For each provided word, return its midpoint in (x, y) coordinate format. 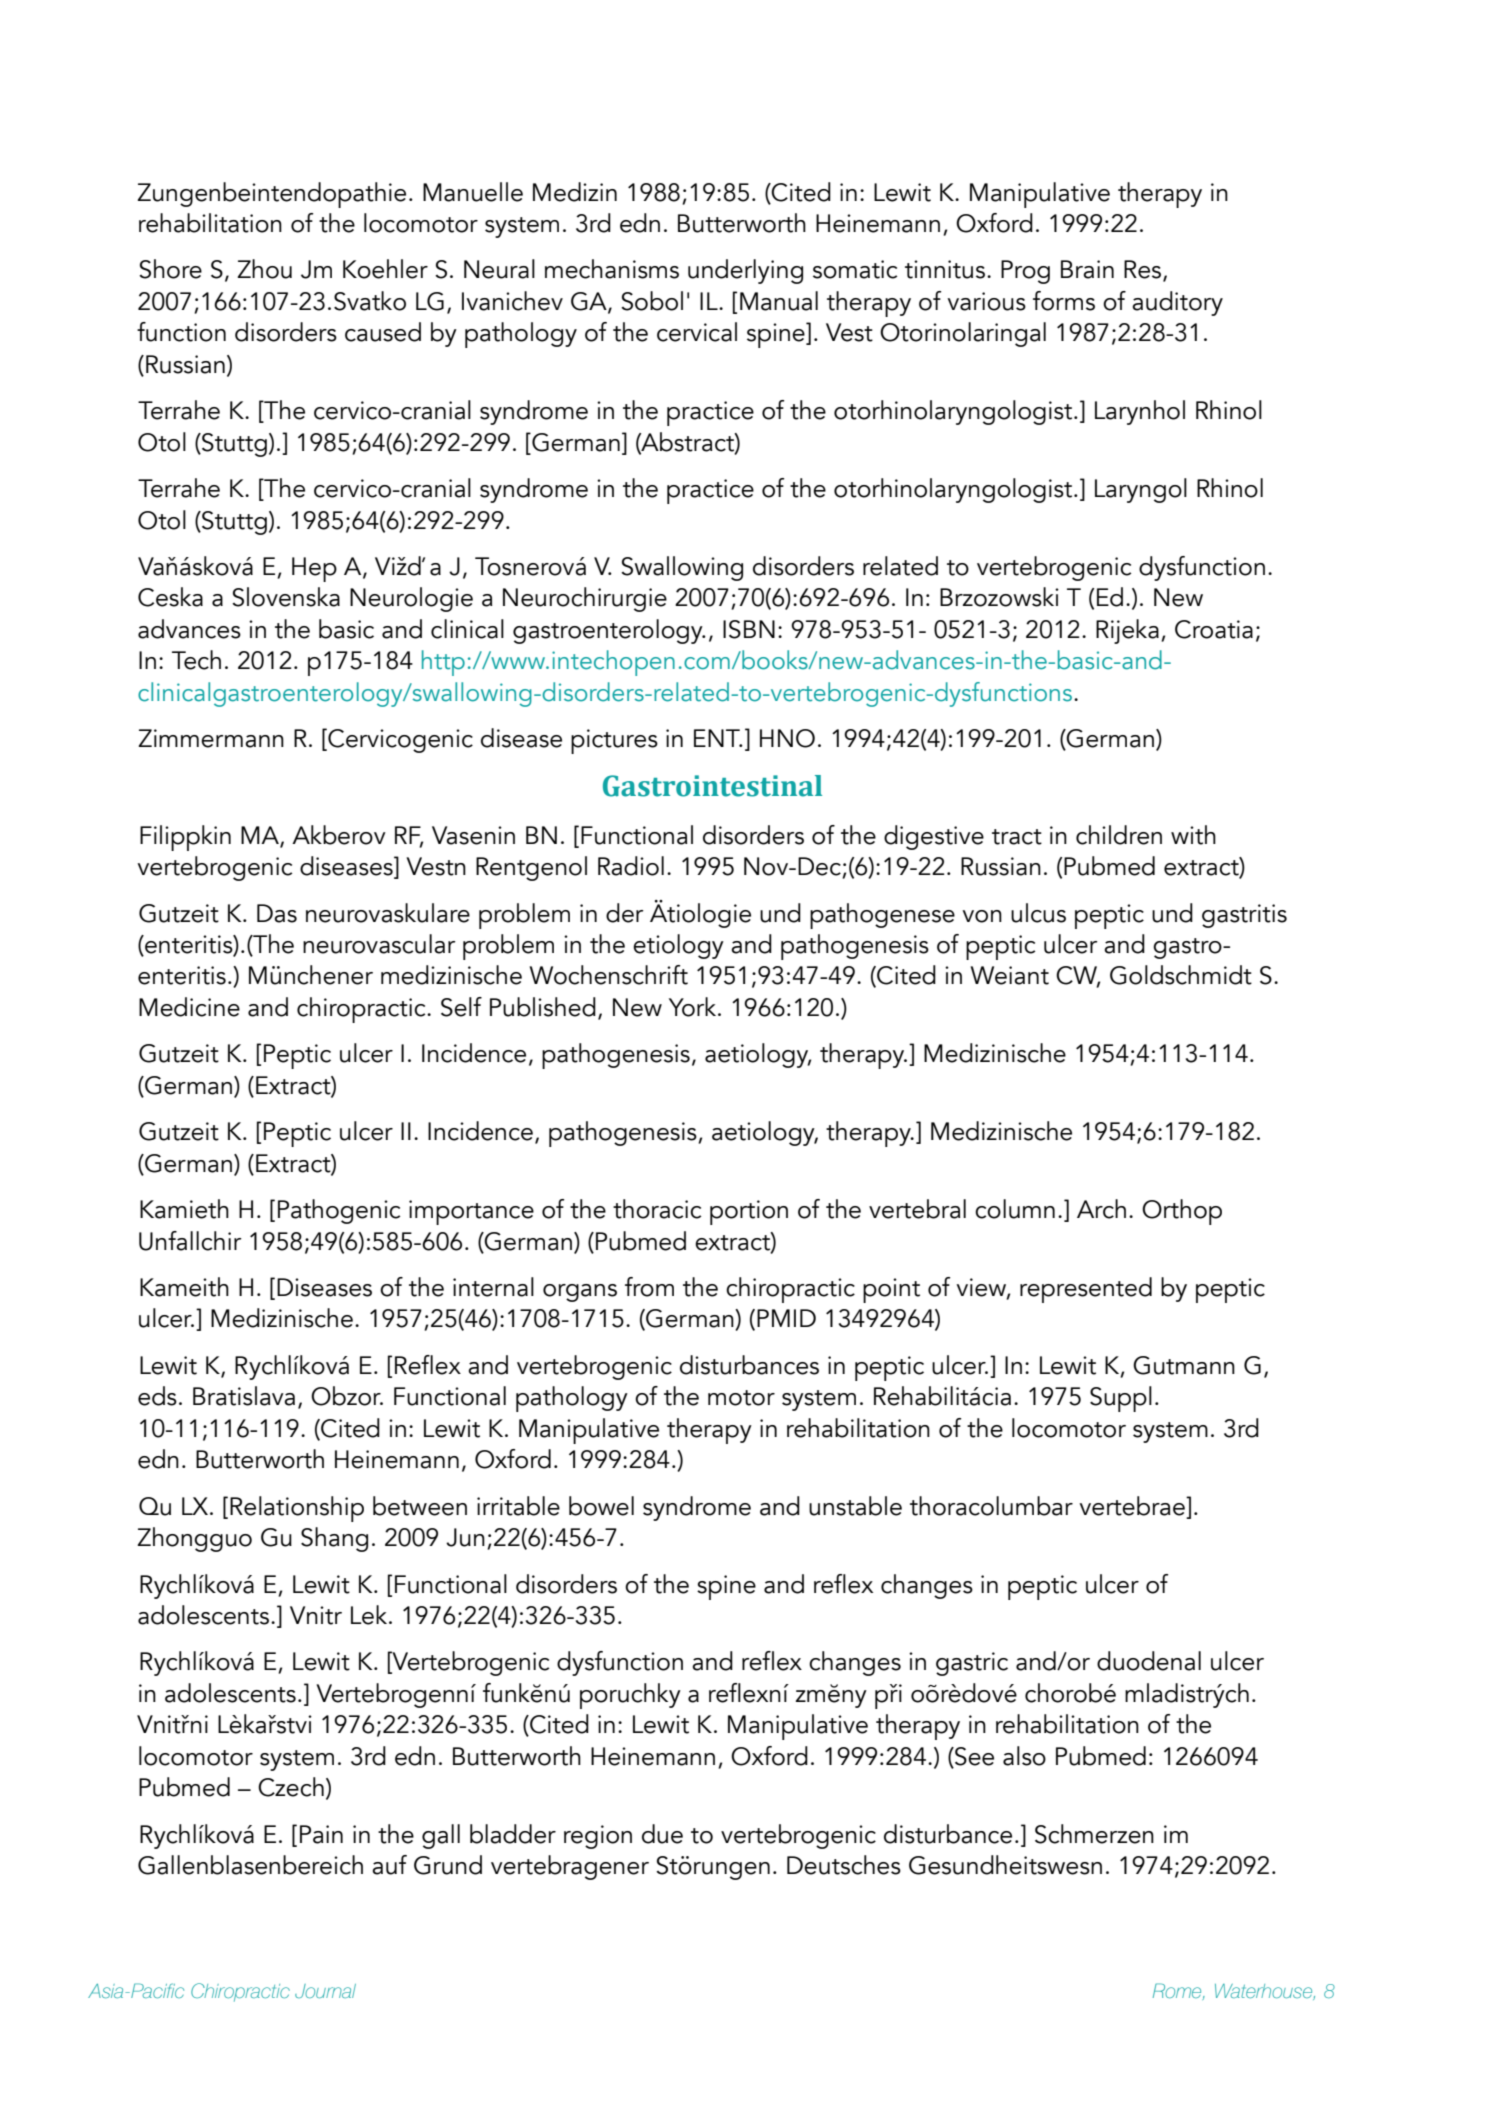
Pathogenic (339, 1211)
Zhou (264, 269)
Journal (325, 1991)
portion (749, 1212)
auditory (1177, 303)
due (662, 1834)
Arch (1101, 1209)
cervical (697, 332)
